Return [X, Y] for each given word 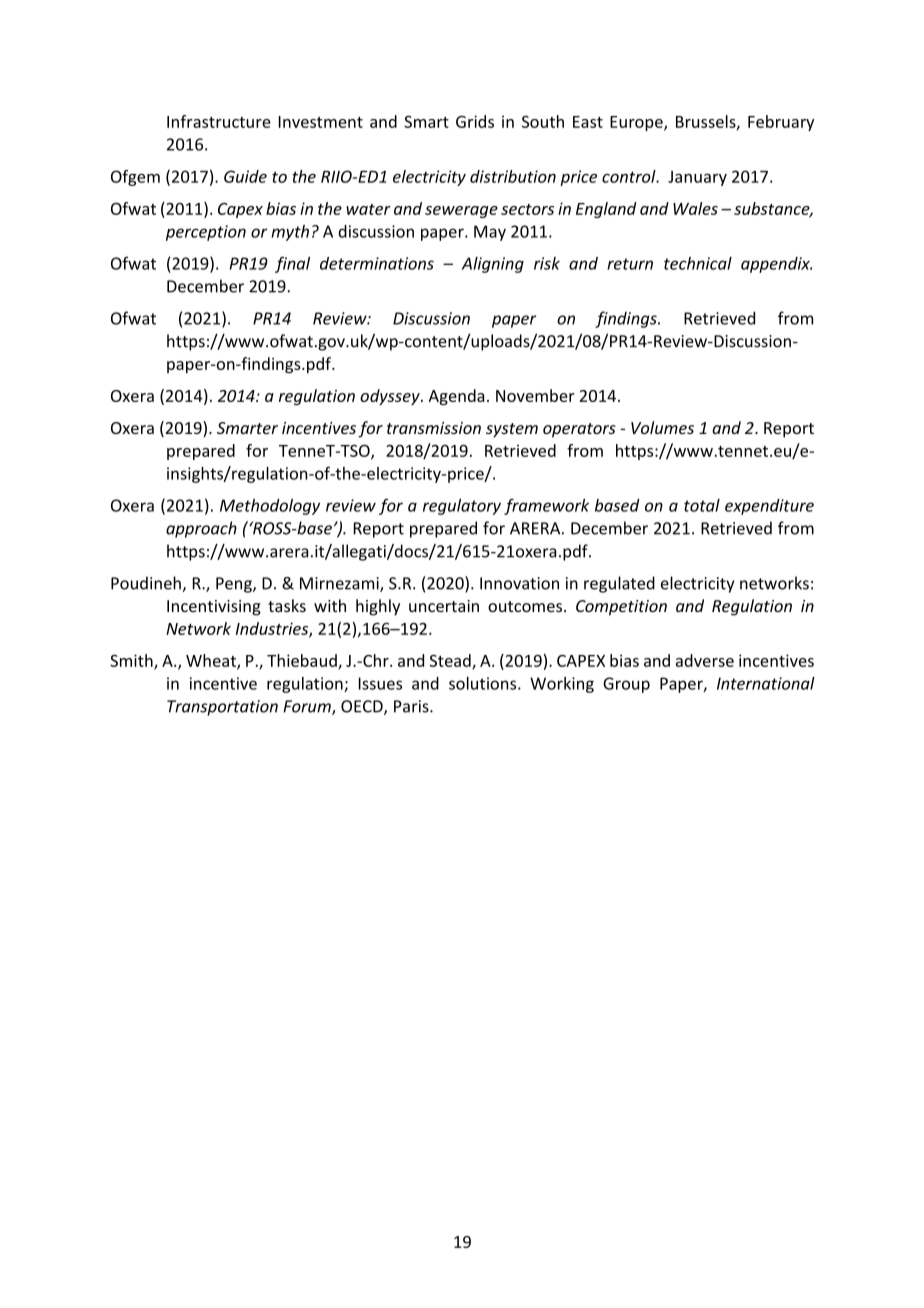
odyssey [391, 397]
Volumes [662, 427]
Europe [637, 123]
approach [201, 529]
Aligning [493, 265]
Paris [412, 706]
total [702, 505]
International [766, 683]
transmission [434, 428]
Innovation [519, 583]
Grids [475, 121]
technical [698, 263]
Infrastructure [219, 121]
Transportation [222, 708]
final [292, 264]
